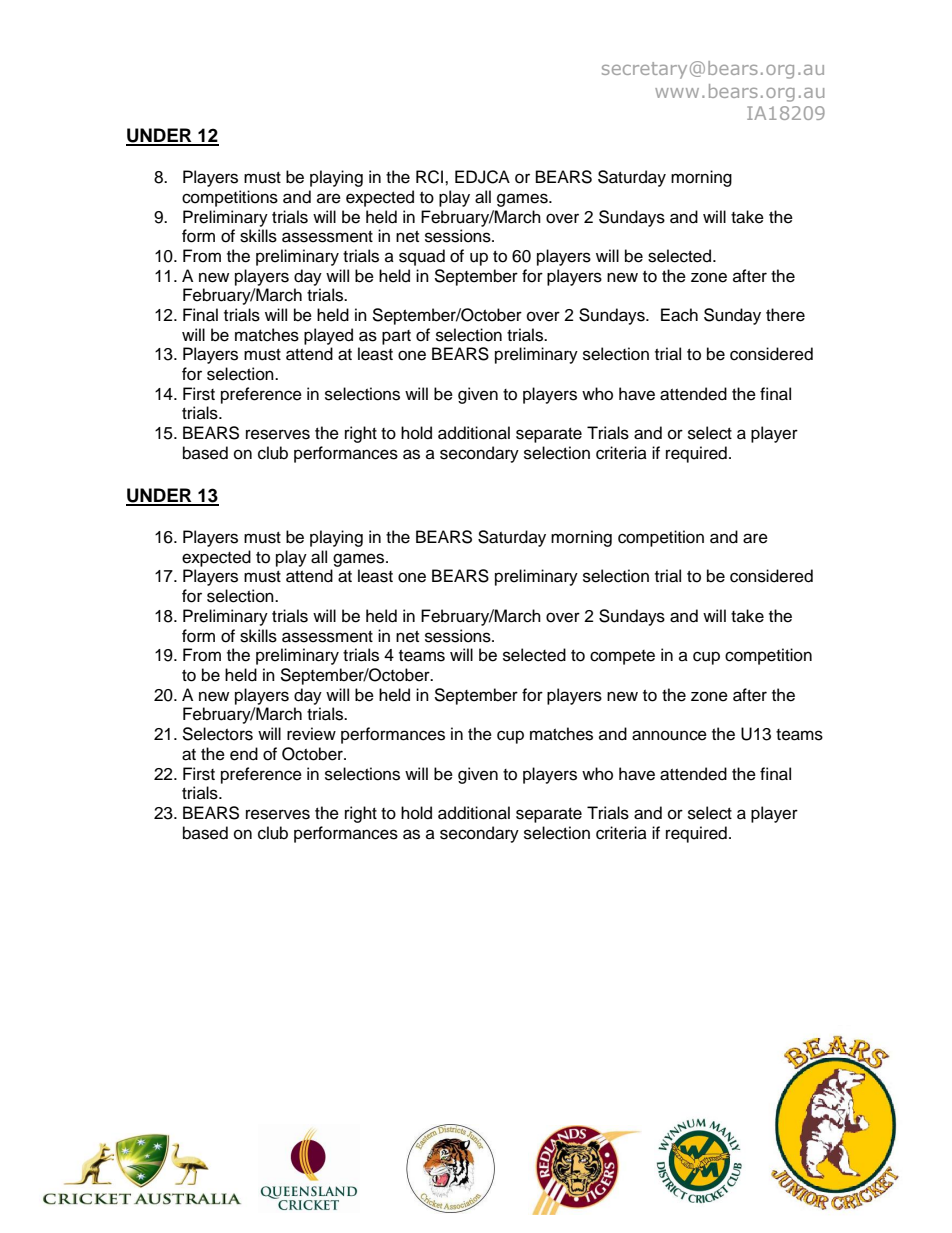 This image has height=1233, width=952. I want to click on announce, so click(669, 735).
